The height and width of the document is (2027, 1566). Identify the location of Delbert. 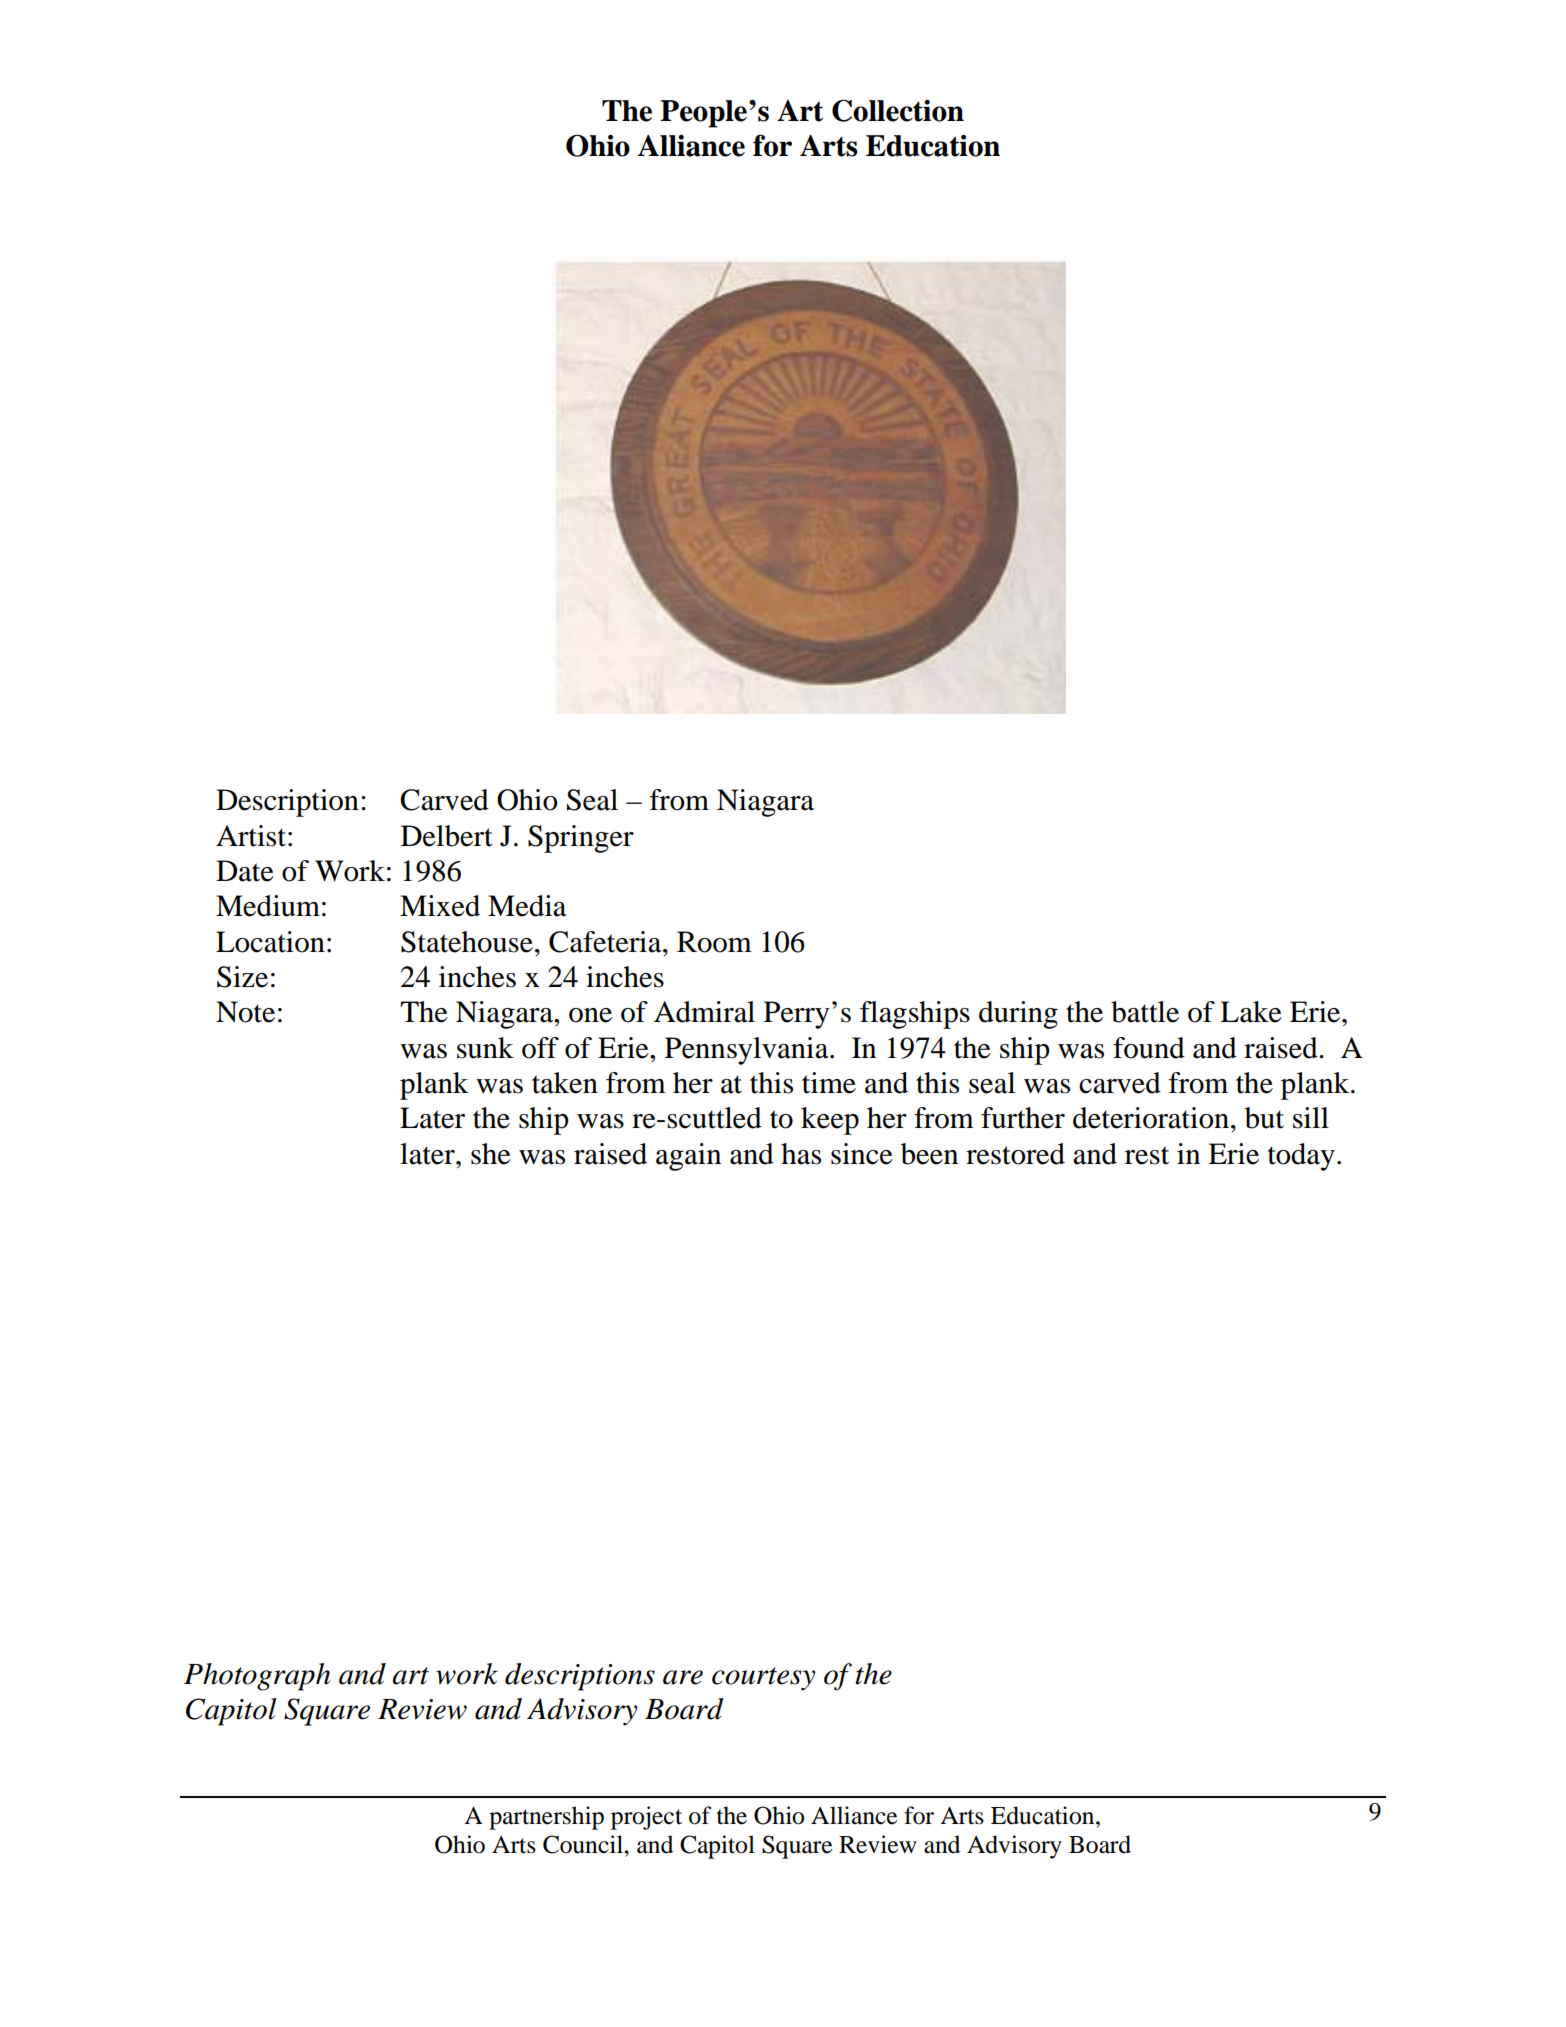
(447, 836).
